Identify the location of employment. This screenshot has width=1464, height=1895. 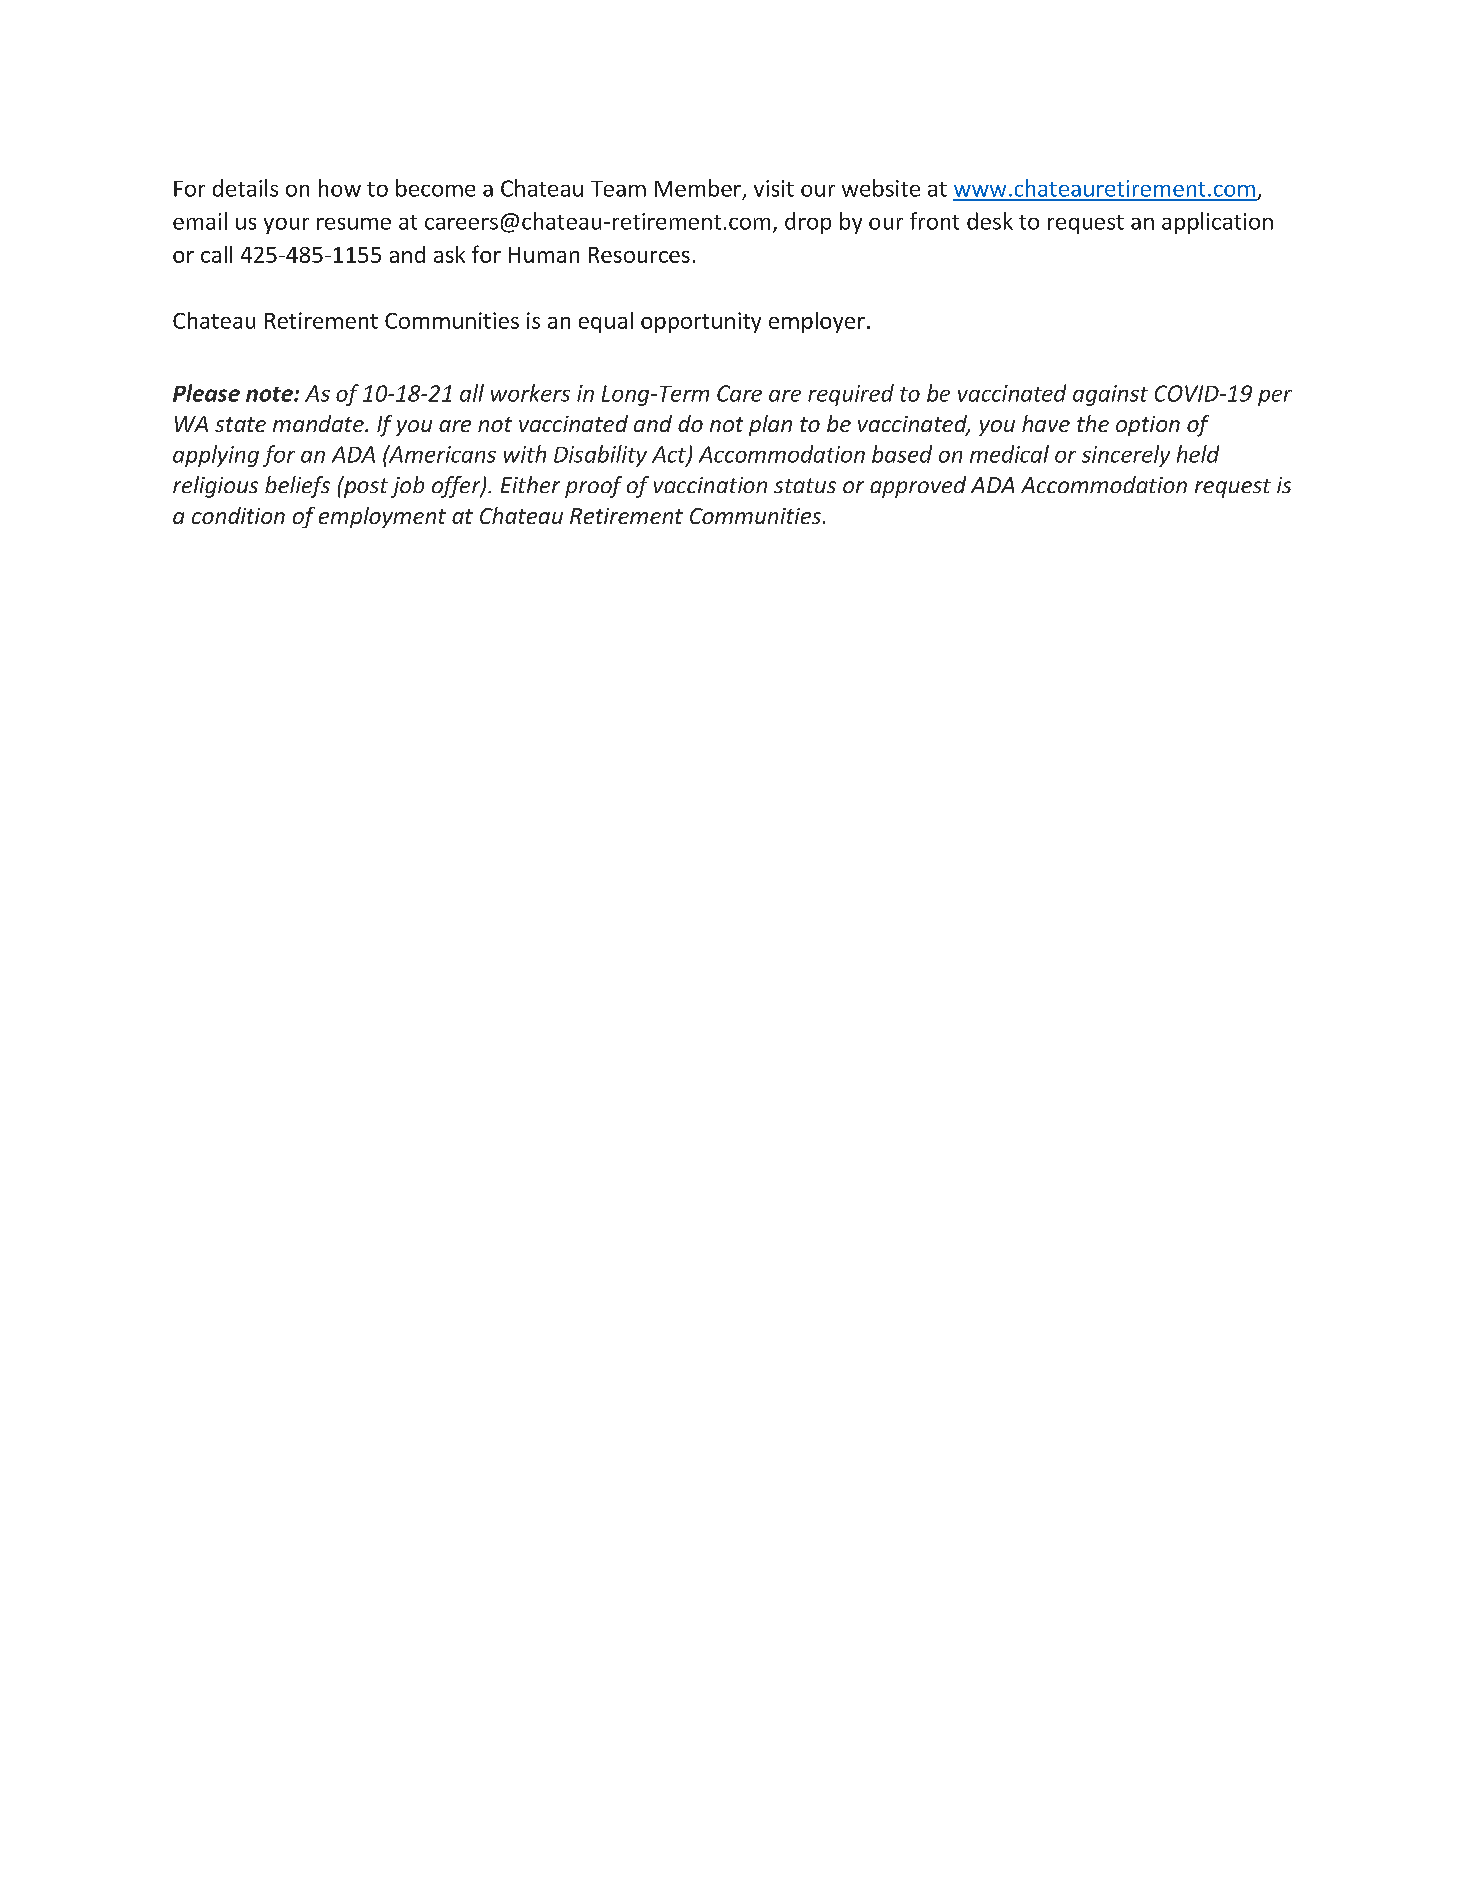
(382, 517).
